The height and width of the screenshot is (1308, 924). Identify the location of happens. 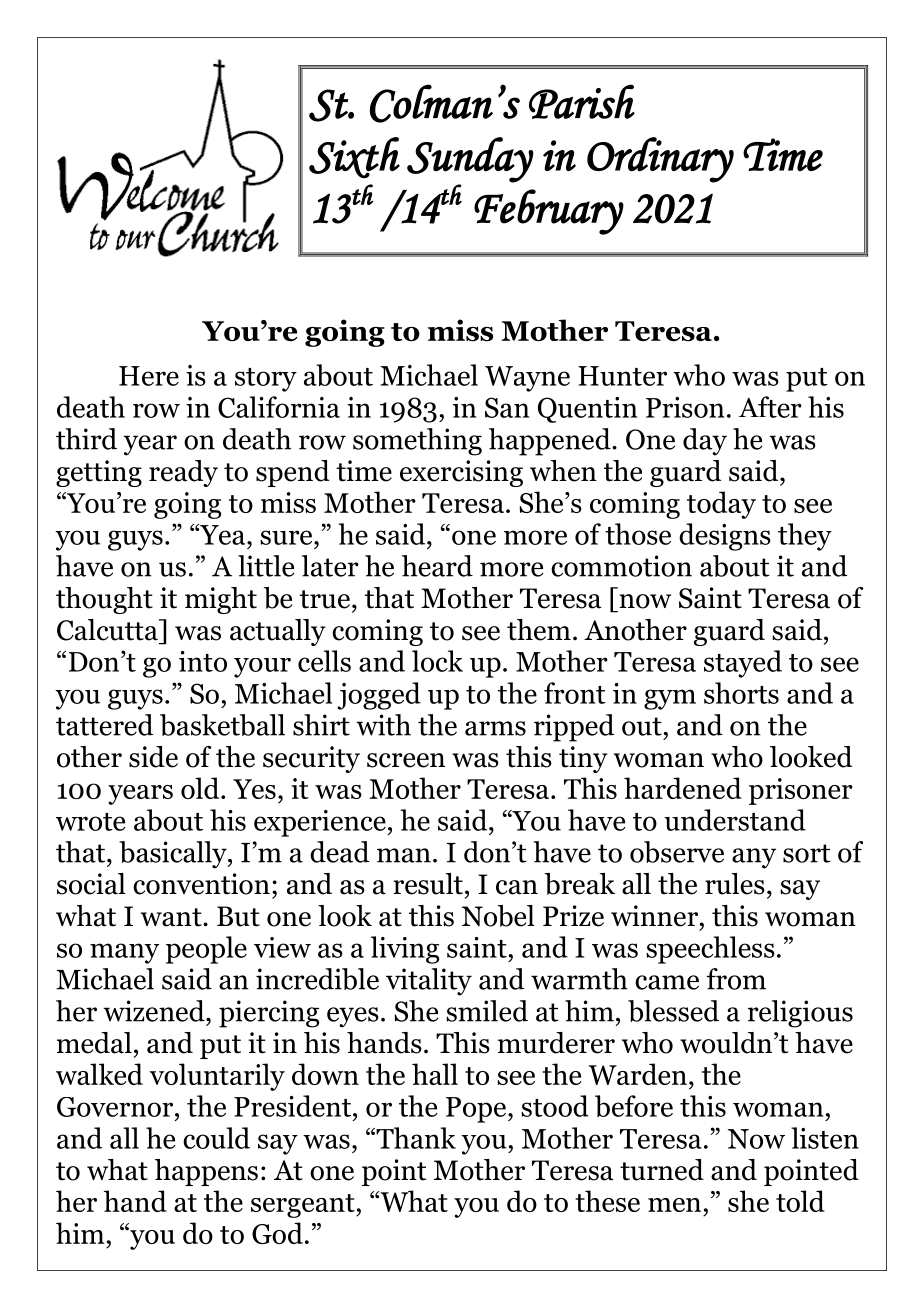
(206, 1172).
